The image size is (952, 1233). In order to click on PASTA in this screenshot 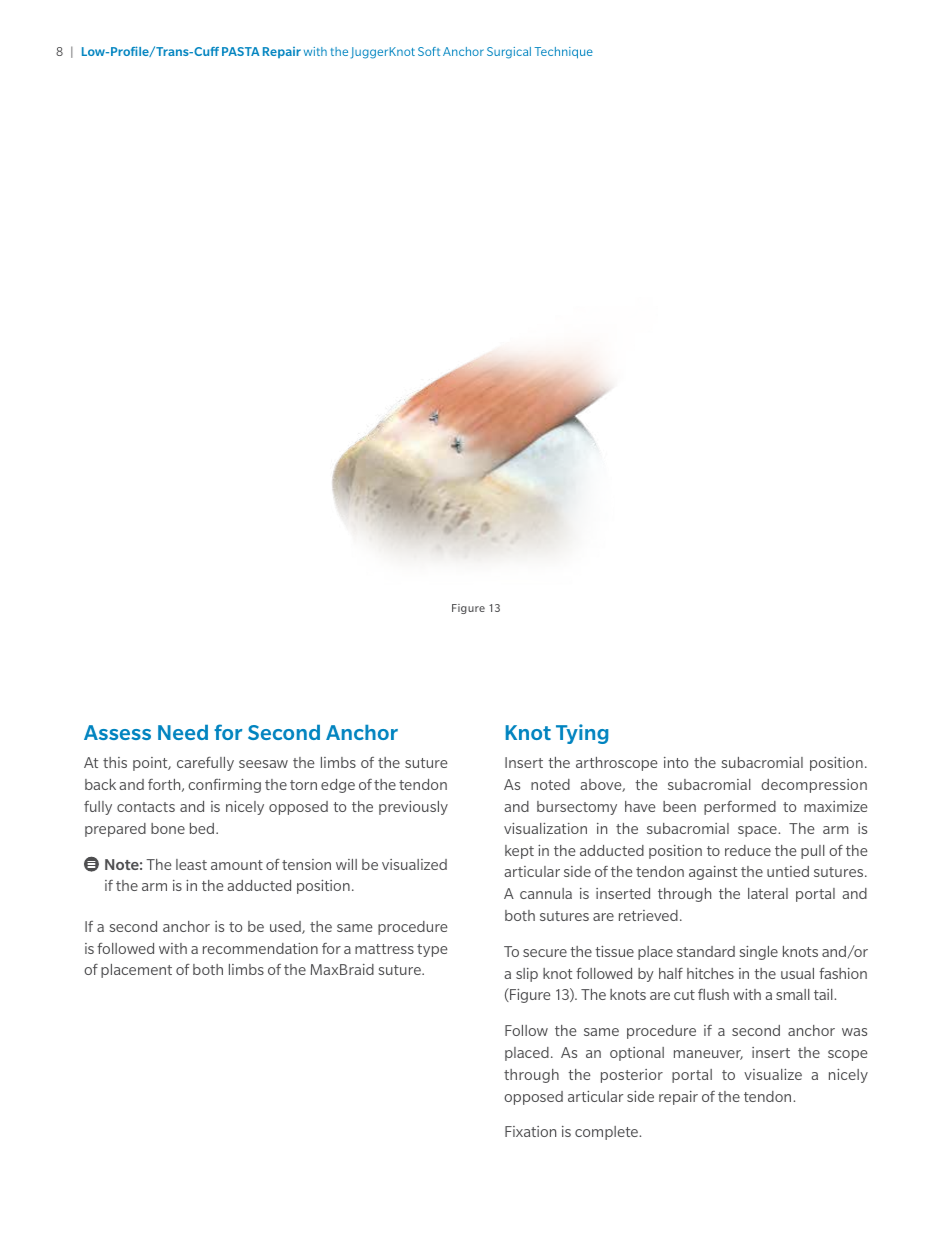, I will do `click(241, 51)`.
